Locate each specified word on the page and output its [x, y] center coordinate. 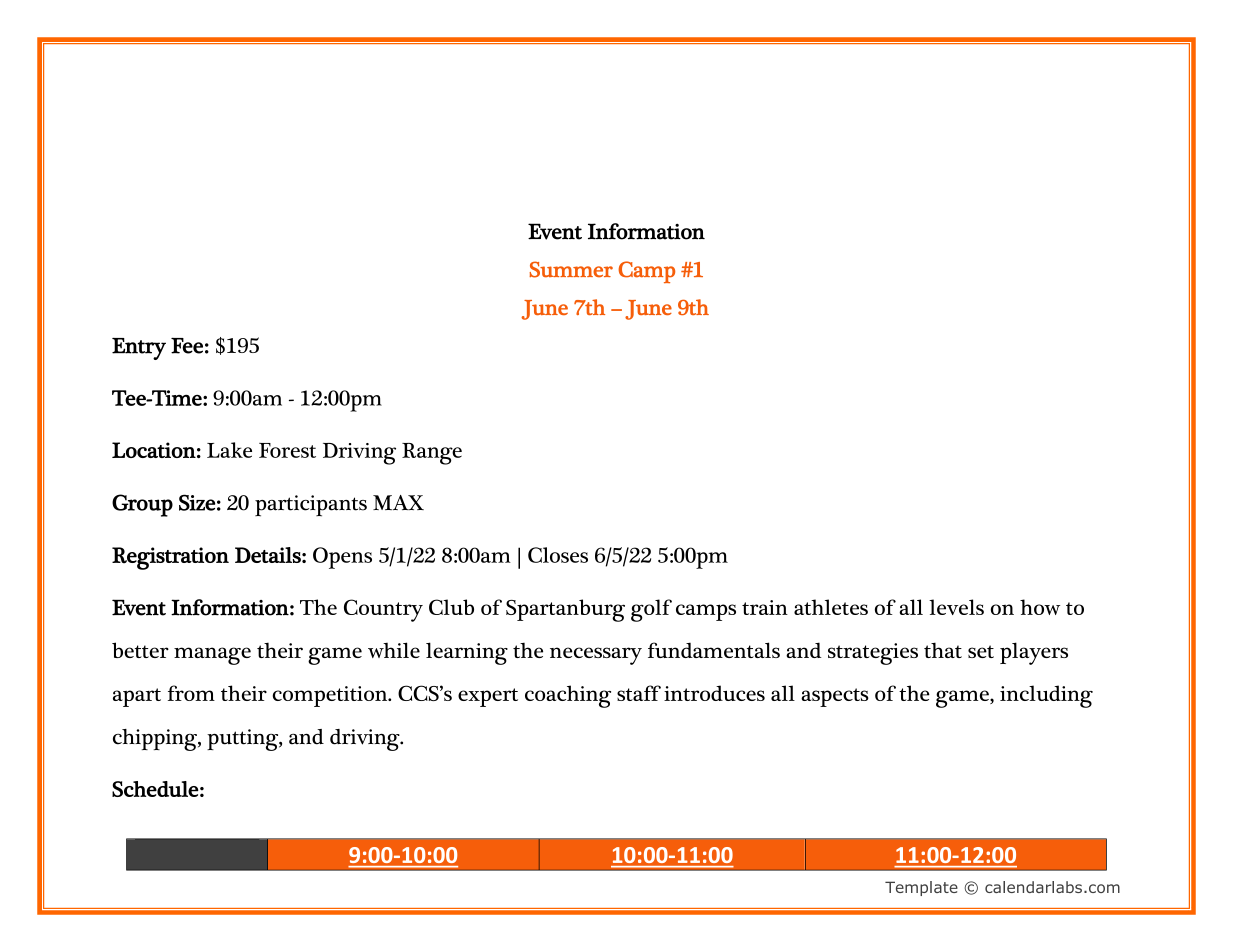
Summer [571, 269]
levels [956, 607]
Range [432, 454]
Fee [187, 346]
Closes [558, 555]
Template [921, 888]
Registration [170, 558]
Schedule [155, 789]
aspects [835, 697]
